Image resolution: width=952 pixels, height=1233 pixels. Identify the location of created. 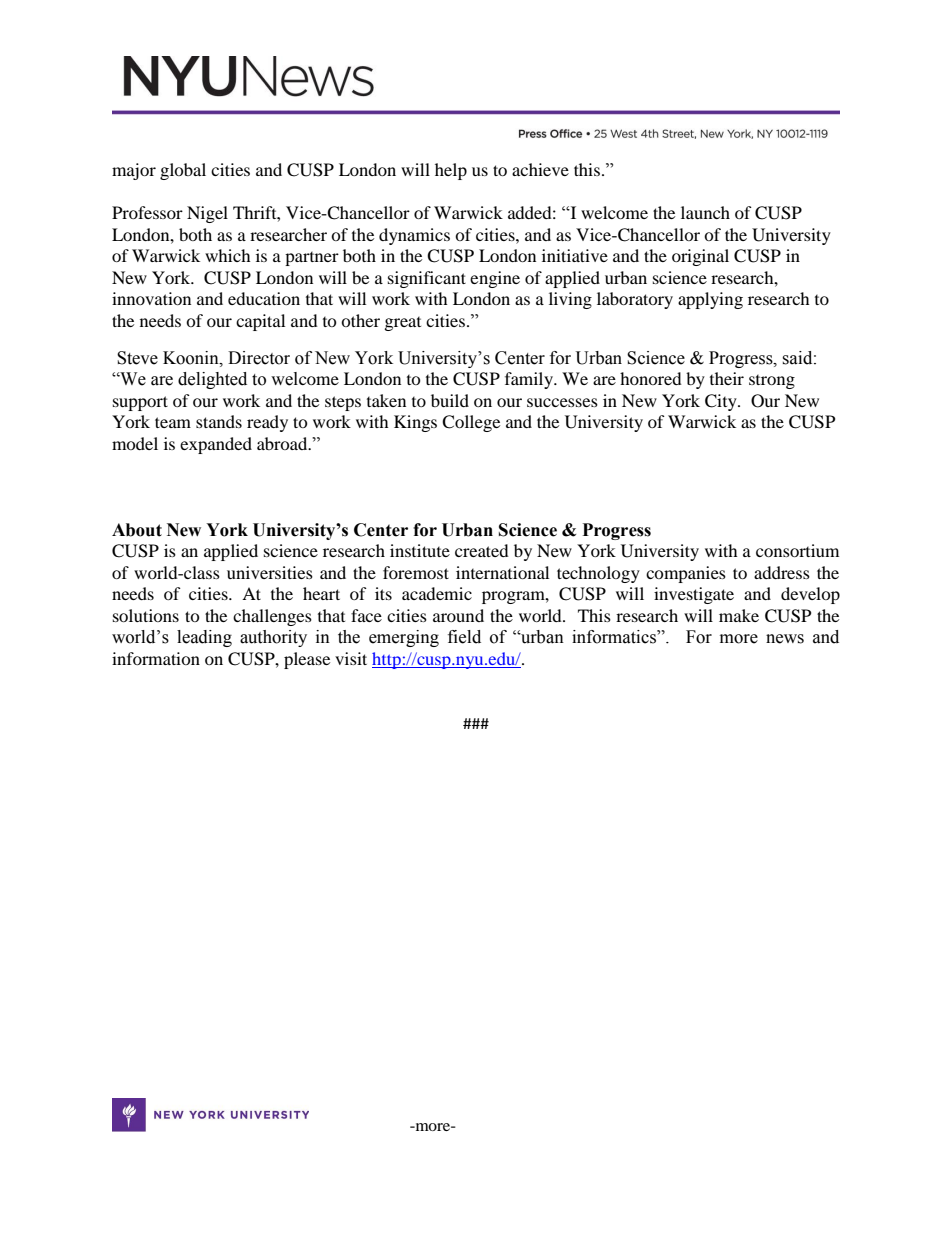
(482, 550).
